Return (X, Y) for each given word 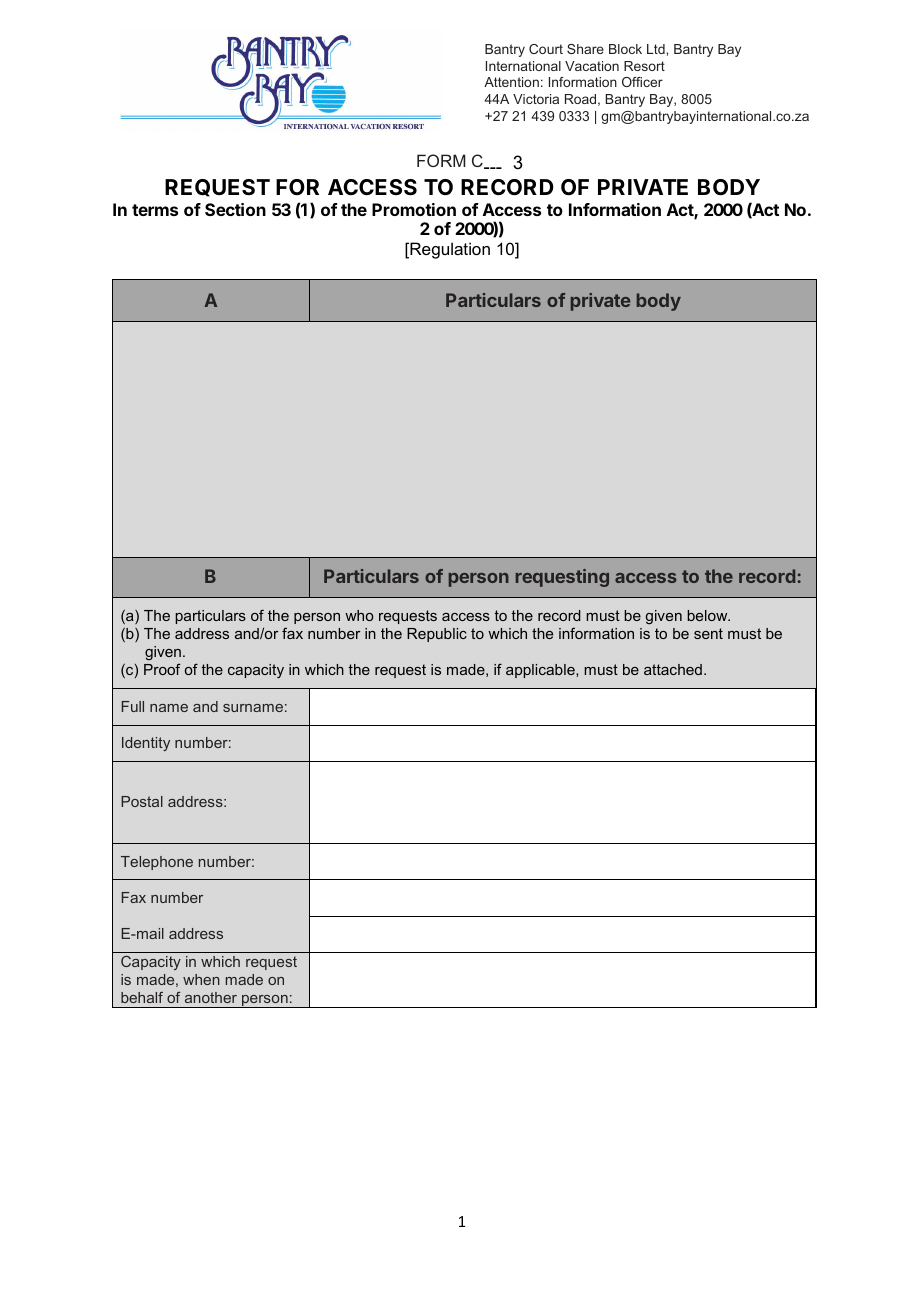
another (211, 997)
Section (235, 209)
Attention (511, 82)
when (201, 979)
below (708, 615)
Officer (642, 82)
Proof (162, 669)
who (359, 615)
